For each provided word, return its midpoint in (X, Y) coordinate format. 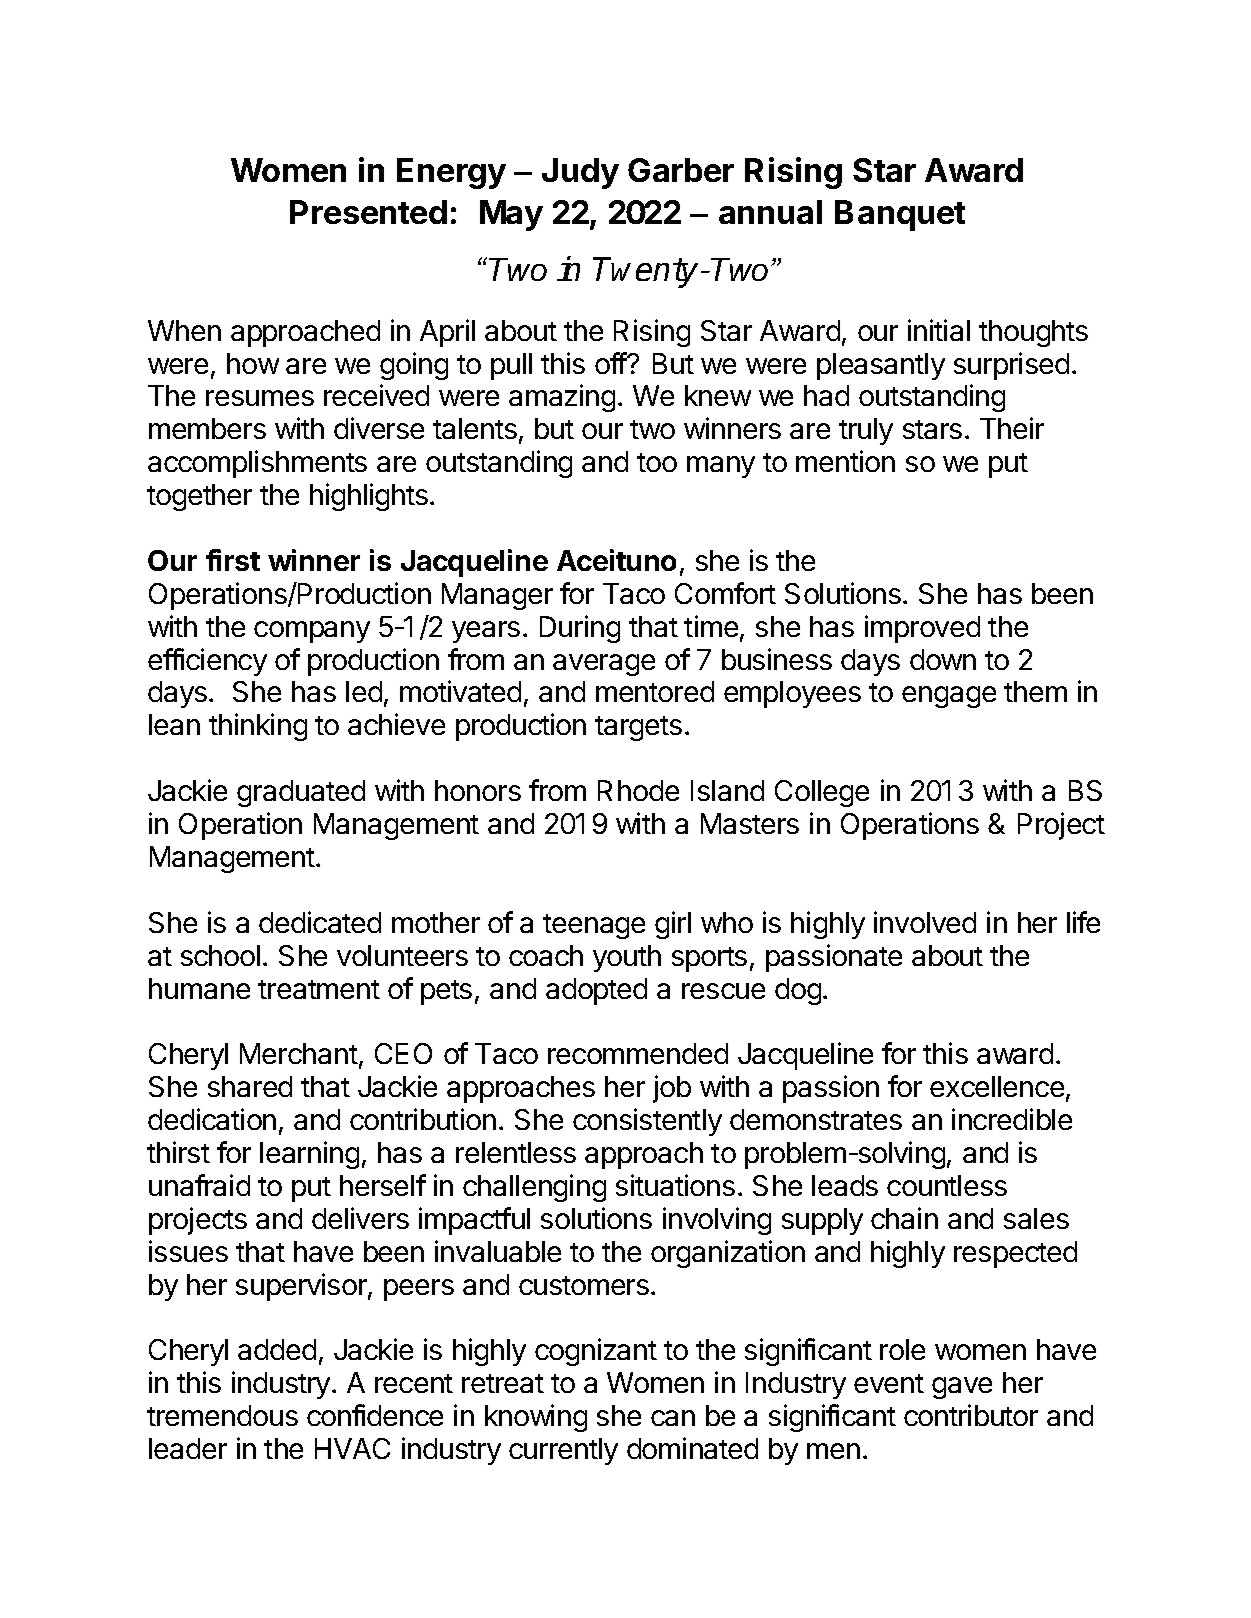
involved (925, 922)
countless (947, 1185)
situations (675, 1185)
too (657, 462)
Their (1012, 428)
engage (949, 697)
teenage (594, 926)
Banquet (900, 215)
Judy (580, 173)
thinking (258, 727)
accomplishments (257, 464)
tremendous (222, 1415)
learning (309, 1155)
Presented (368, 212)
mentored (655, 691)
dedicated (320, 922)
